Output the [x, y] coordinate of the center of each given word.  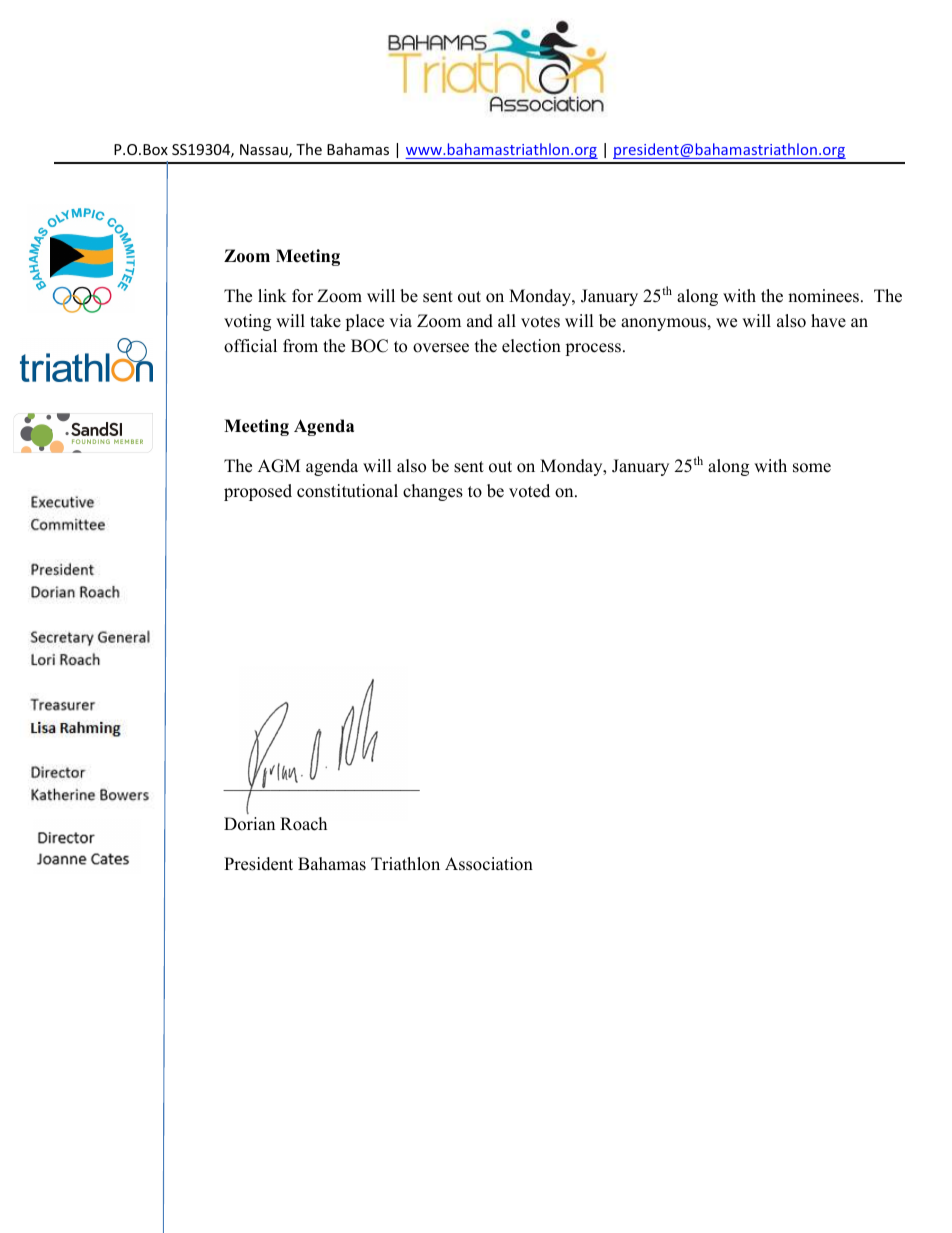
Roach [303, 824]
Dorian [249, 824]
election [531, 346]
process [593, 349]
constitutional [347, 491]
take [325, 321]
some [812, 468]
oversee [441, 348]
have [828, 321]
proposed [258, 492]
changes [433, 492]
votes [540, 322]
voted [529, 491]
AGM [279, 466]
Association [489, 864]
